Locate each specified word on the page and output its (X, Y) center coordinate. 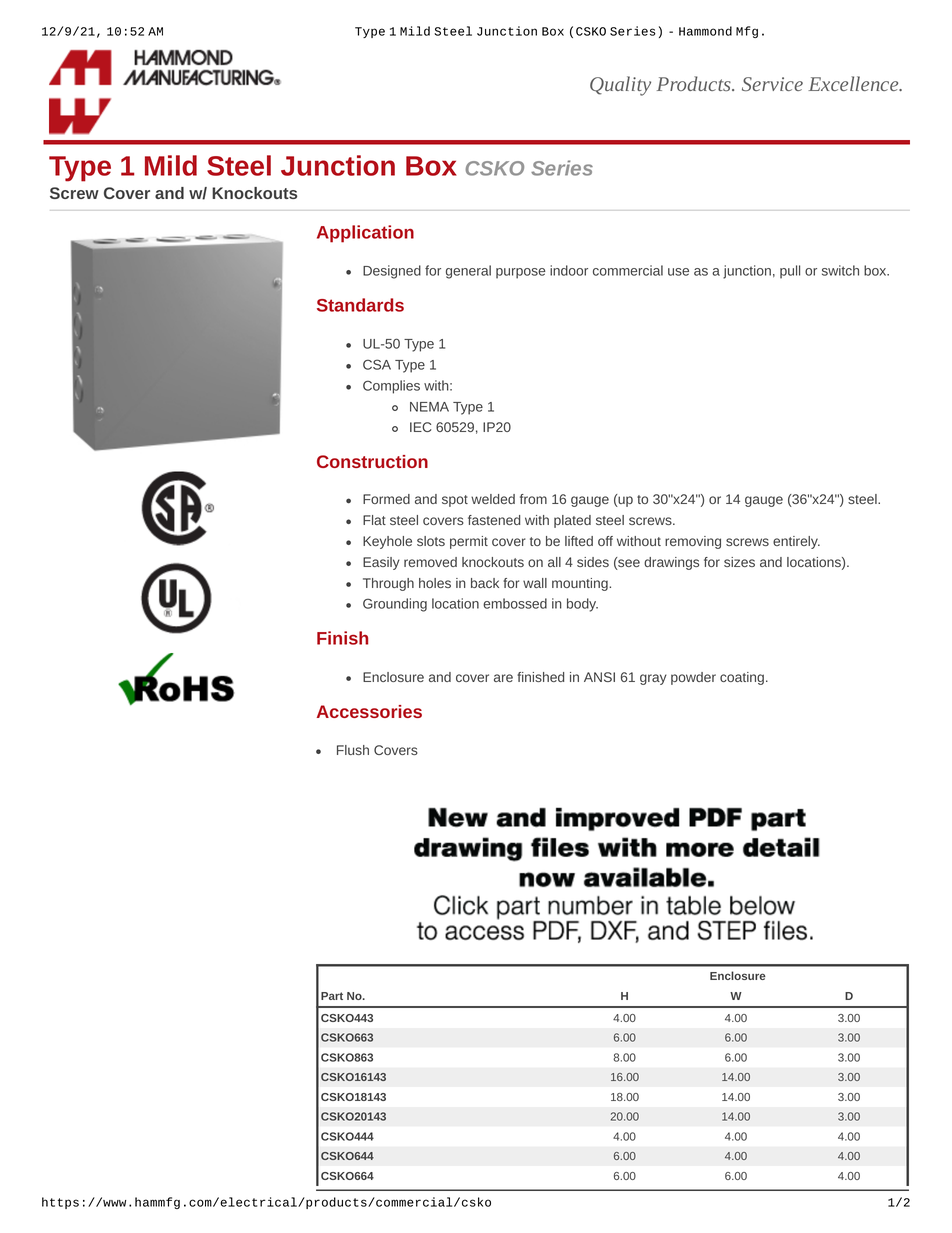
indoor (569, 270)
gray (653, 679)
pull (790, 272)
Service (772, 84)
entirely (796, 542)
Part (332, 996)
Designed (392, 272)
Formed (386, 499)
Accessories (369, 711)
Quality (620, 86)
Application (365, 234)
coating (742, 678)
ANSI (599, 677)
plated (572, 521)
